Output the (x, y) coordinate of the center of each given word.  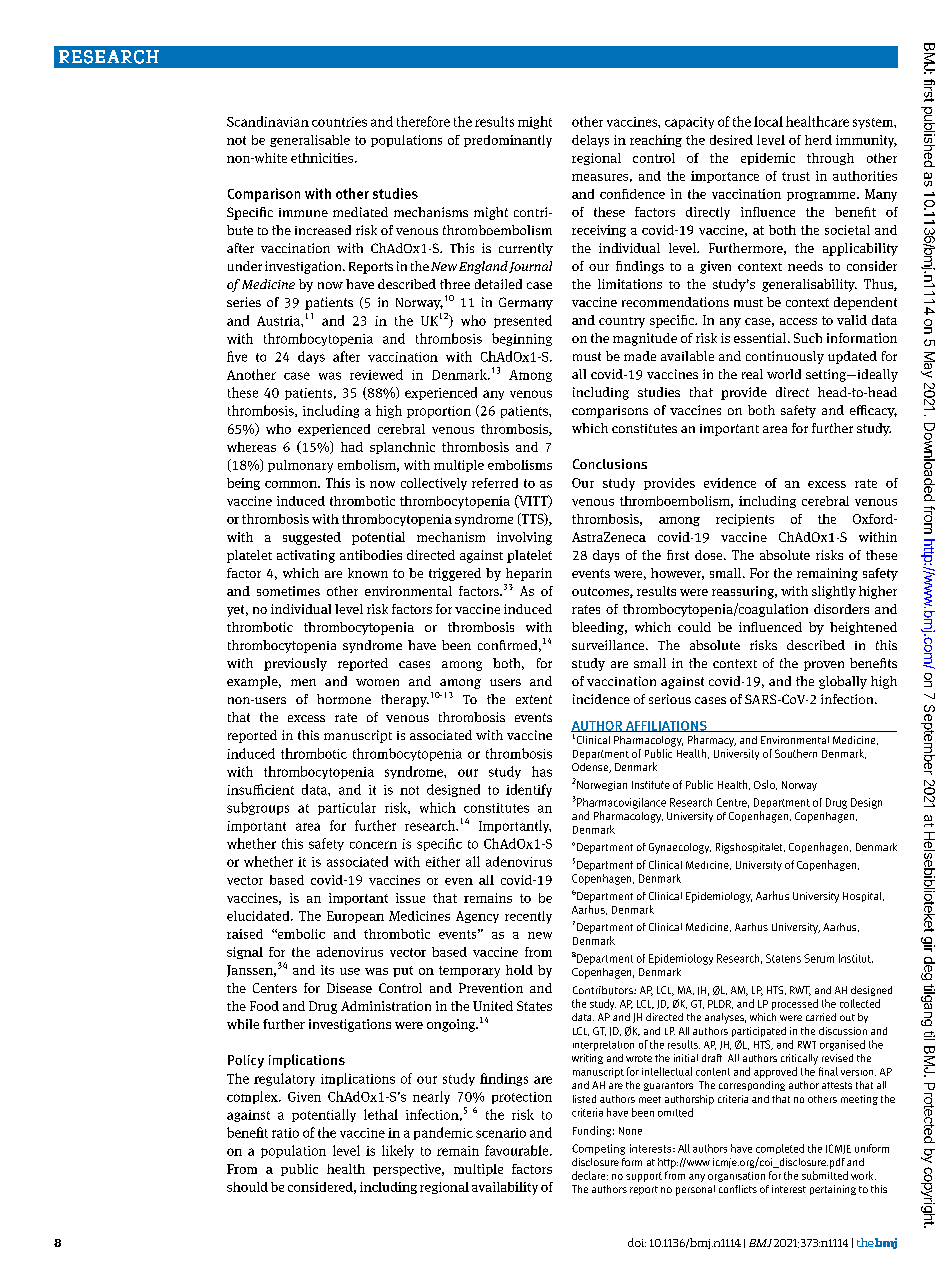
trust (796, 176)
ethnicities (323, 158)
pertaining (833, 1190)
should (247, 1187)
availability (505, 1188)
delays (590, 141)
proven (824, 666)
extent (534, 699)
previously (295, 664)
